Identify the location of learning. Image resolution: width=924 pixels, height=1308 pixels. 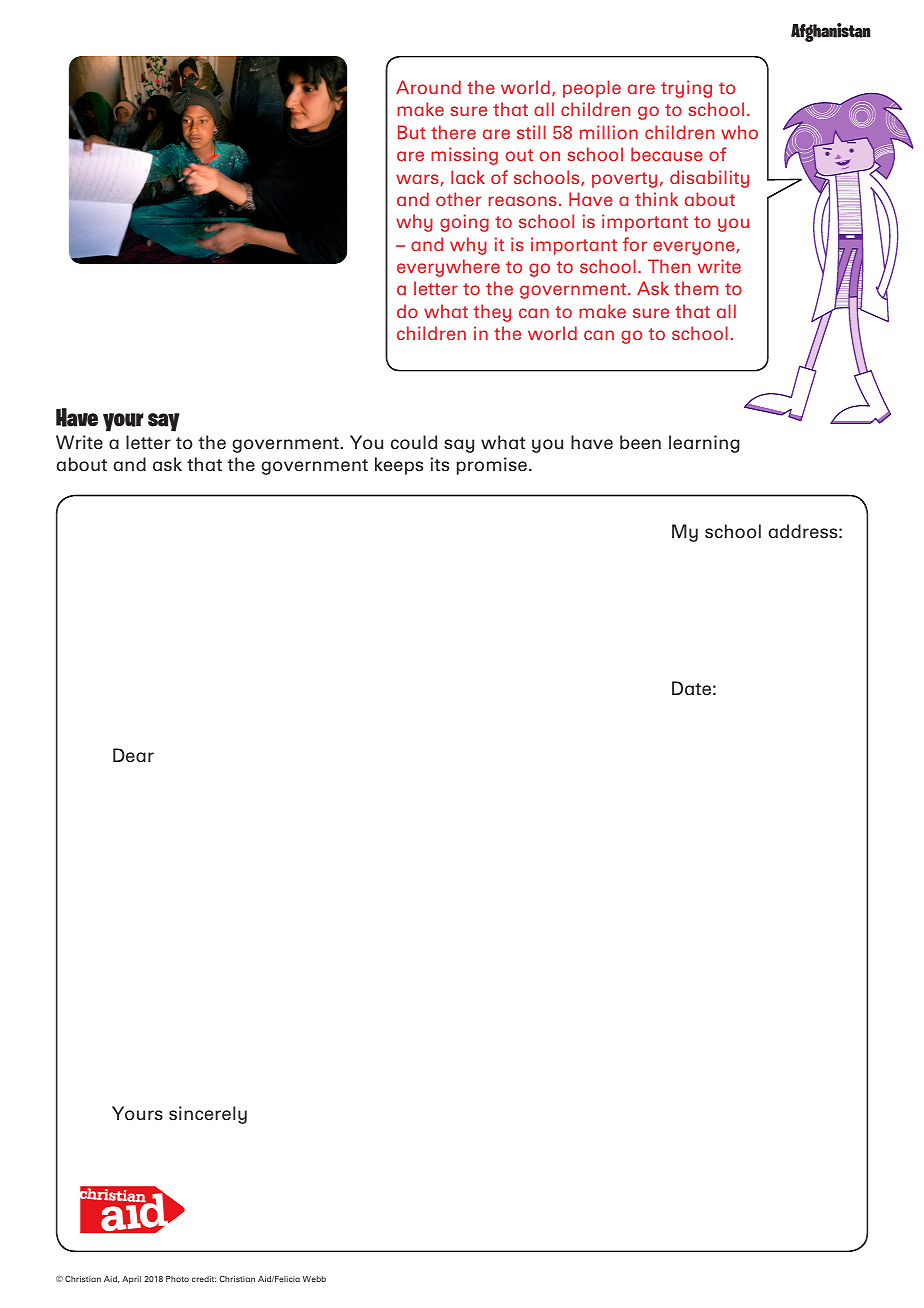
(704, 444).
